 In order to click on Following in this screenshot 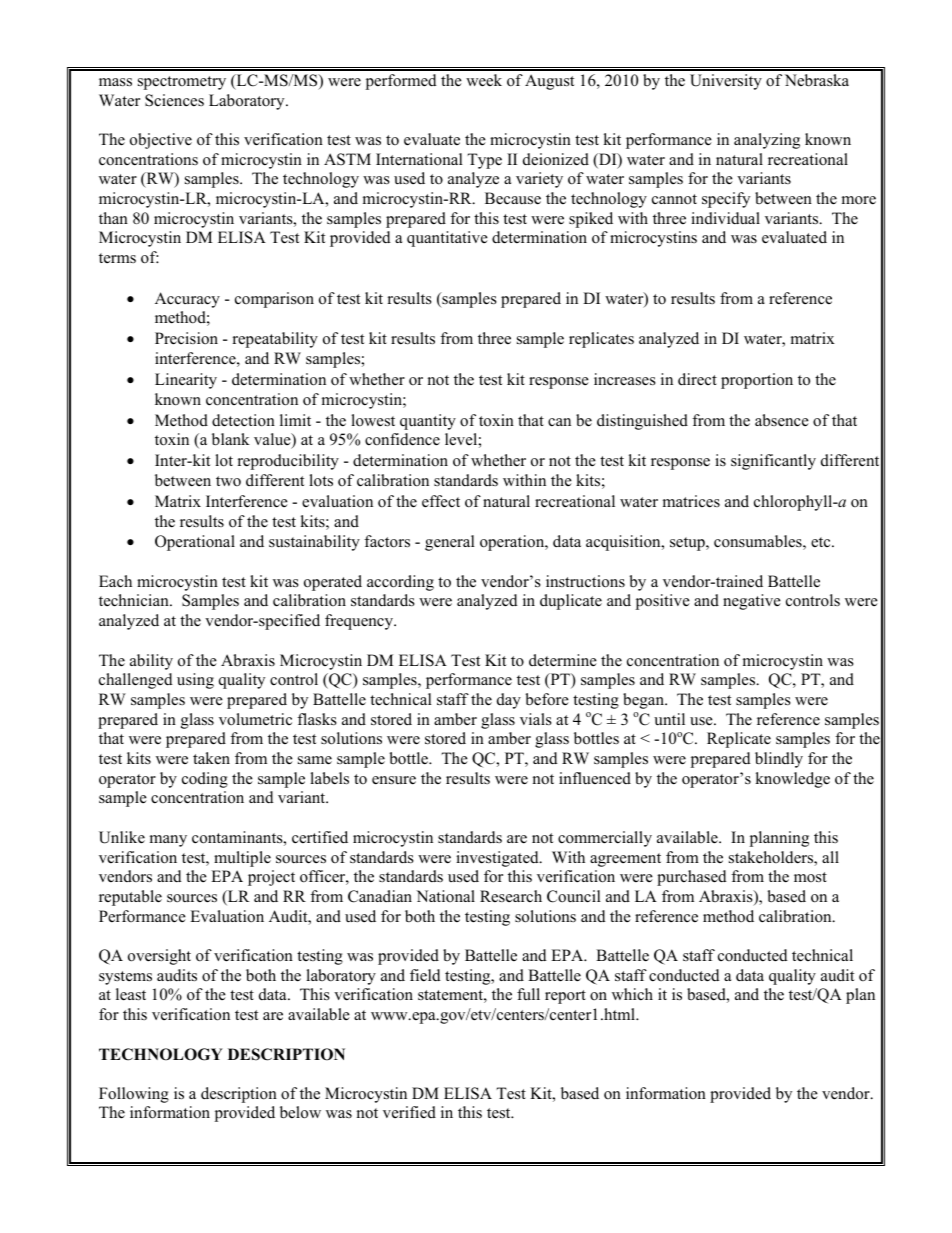, I will do `click(134, 1095)`.
